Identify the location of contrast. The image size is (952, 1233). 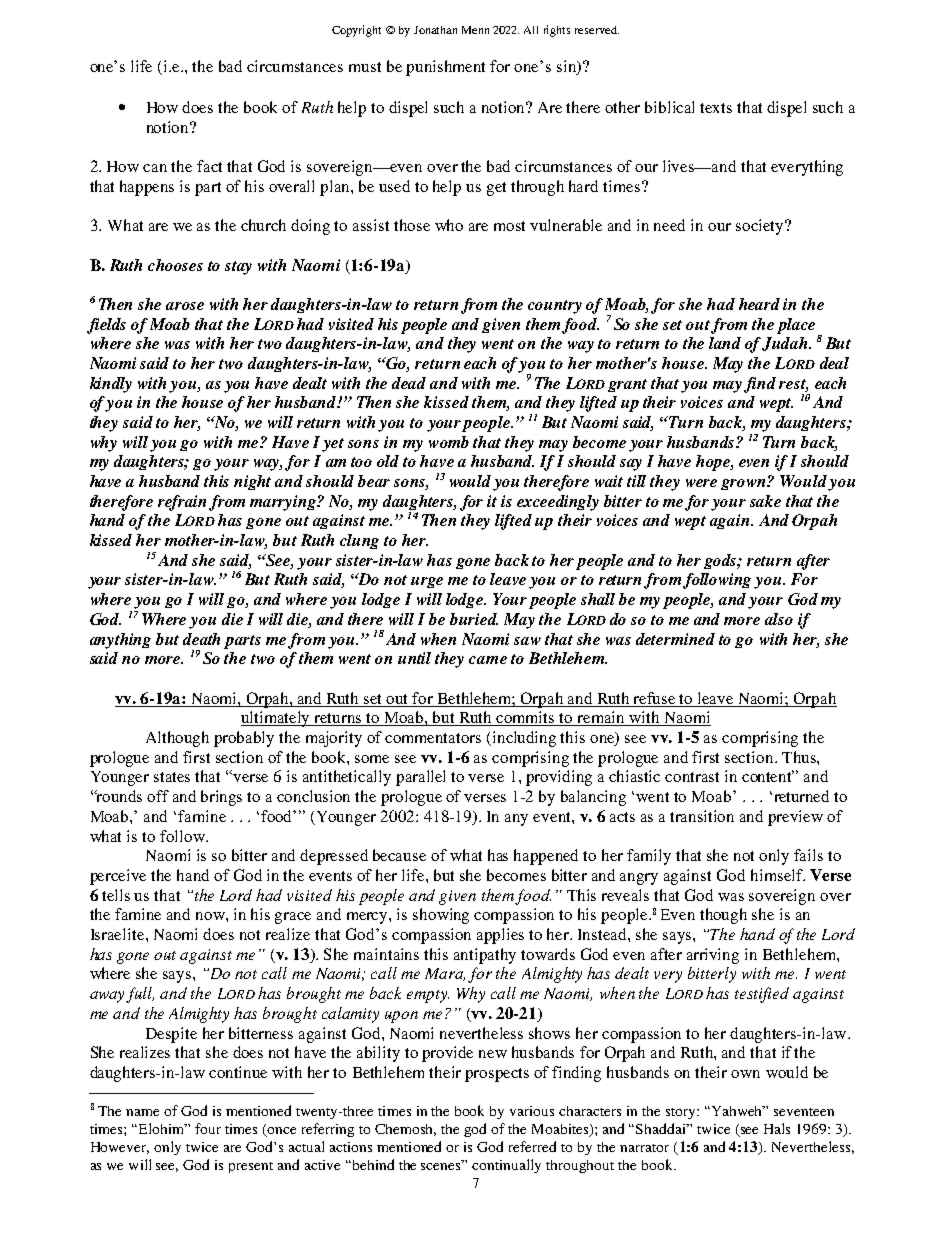
(692, 777).
